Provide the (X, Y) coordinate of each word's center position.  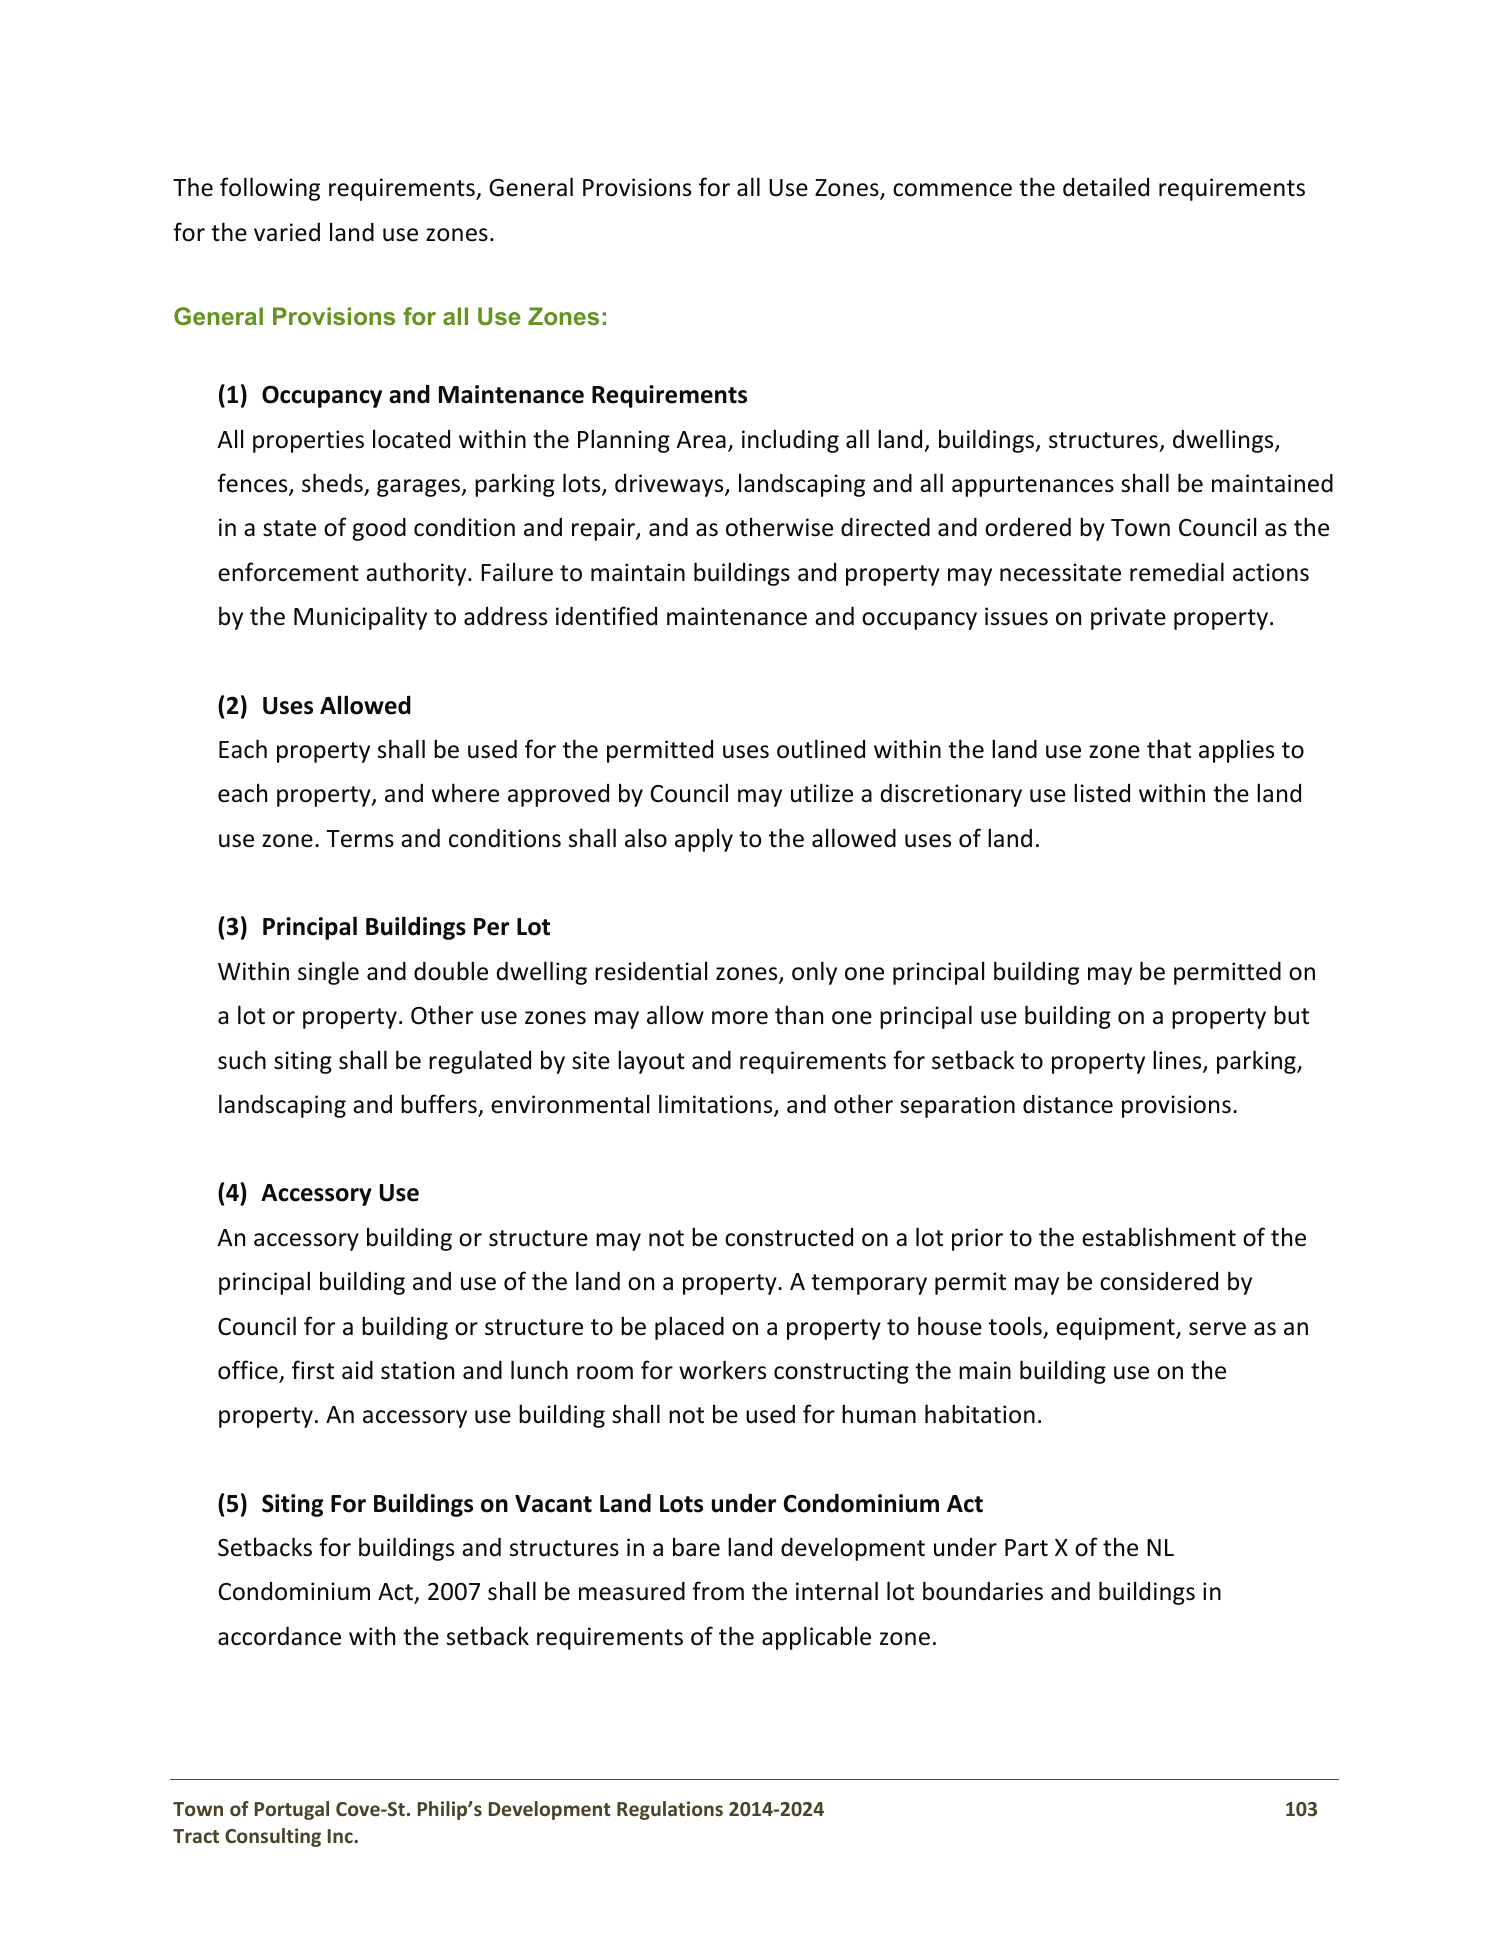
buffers (440, 1105)
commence (952, 190)
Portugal (292, 1810)
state (289, 528)
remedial (1177, 572)
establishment (1159, 1237)
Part (1026, 1548)
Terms (360, 839)
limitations (717, 1105)
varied (287, 232)
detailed (1106, 187)
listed (1102, 793)
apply (704, 840)
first (313, 1370)
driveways (670, 485)
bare (696, 1547)
